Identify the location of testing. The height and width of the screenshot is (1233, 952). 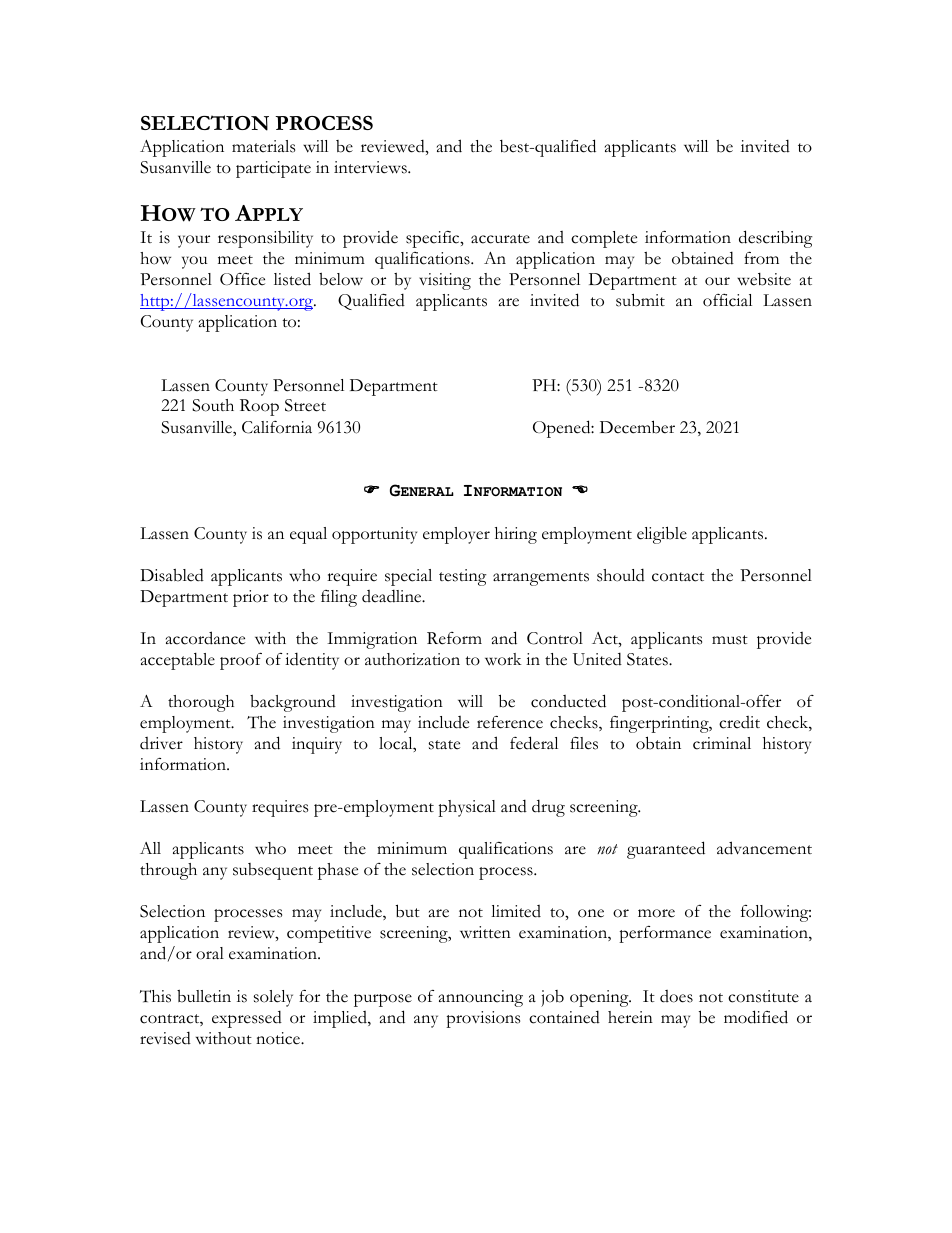
(463, 577).
